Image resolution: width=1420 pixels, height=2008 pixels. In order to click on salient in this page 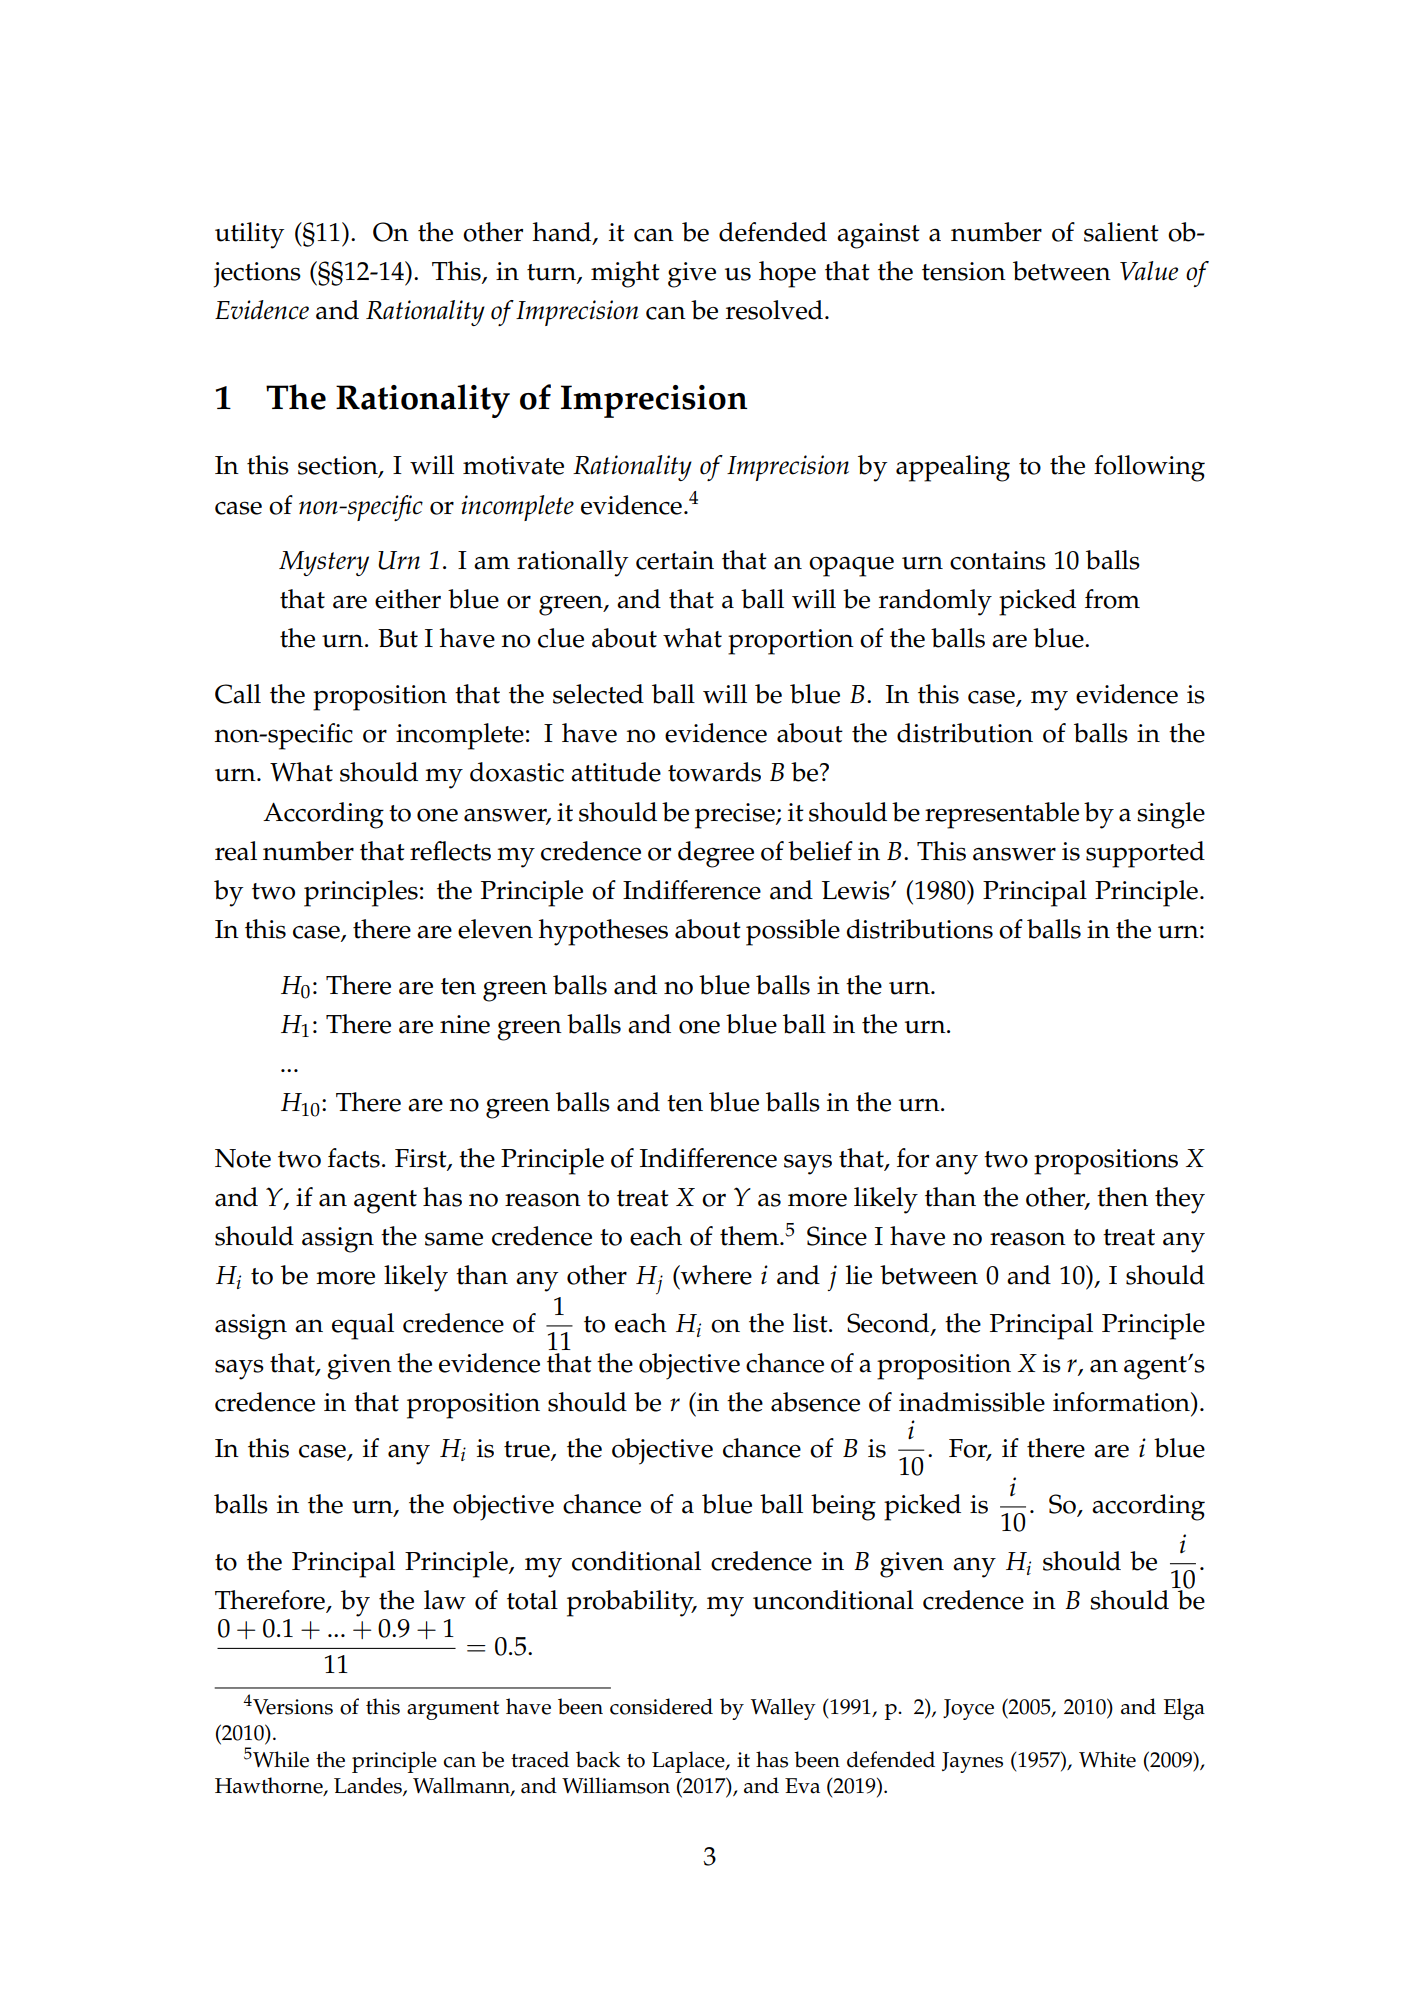, I will do `click(1121, 232)`.
